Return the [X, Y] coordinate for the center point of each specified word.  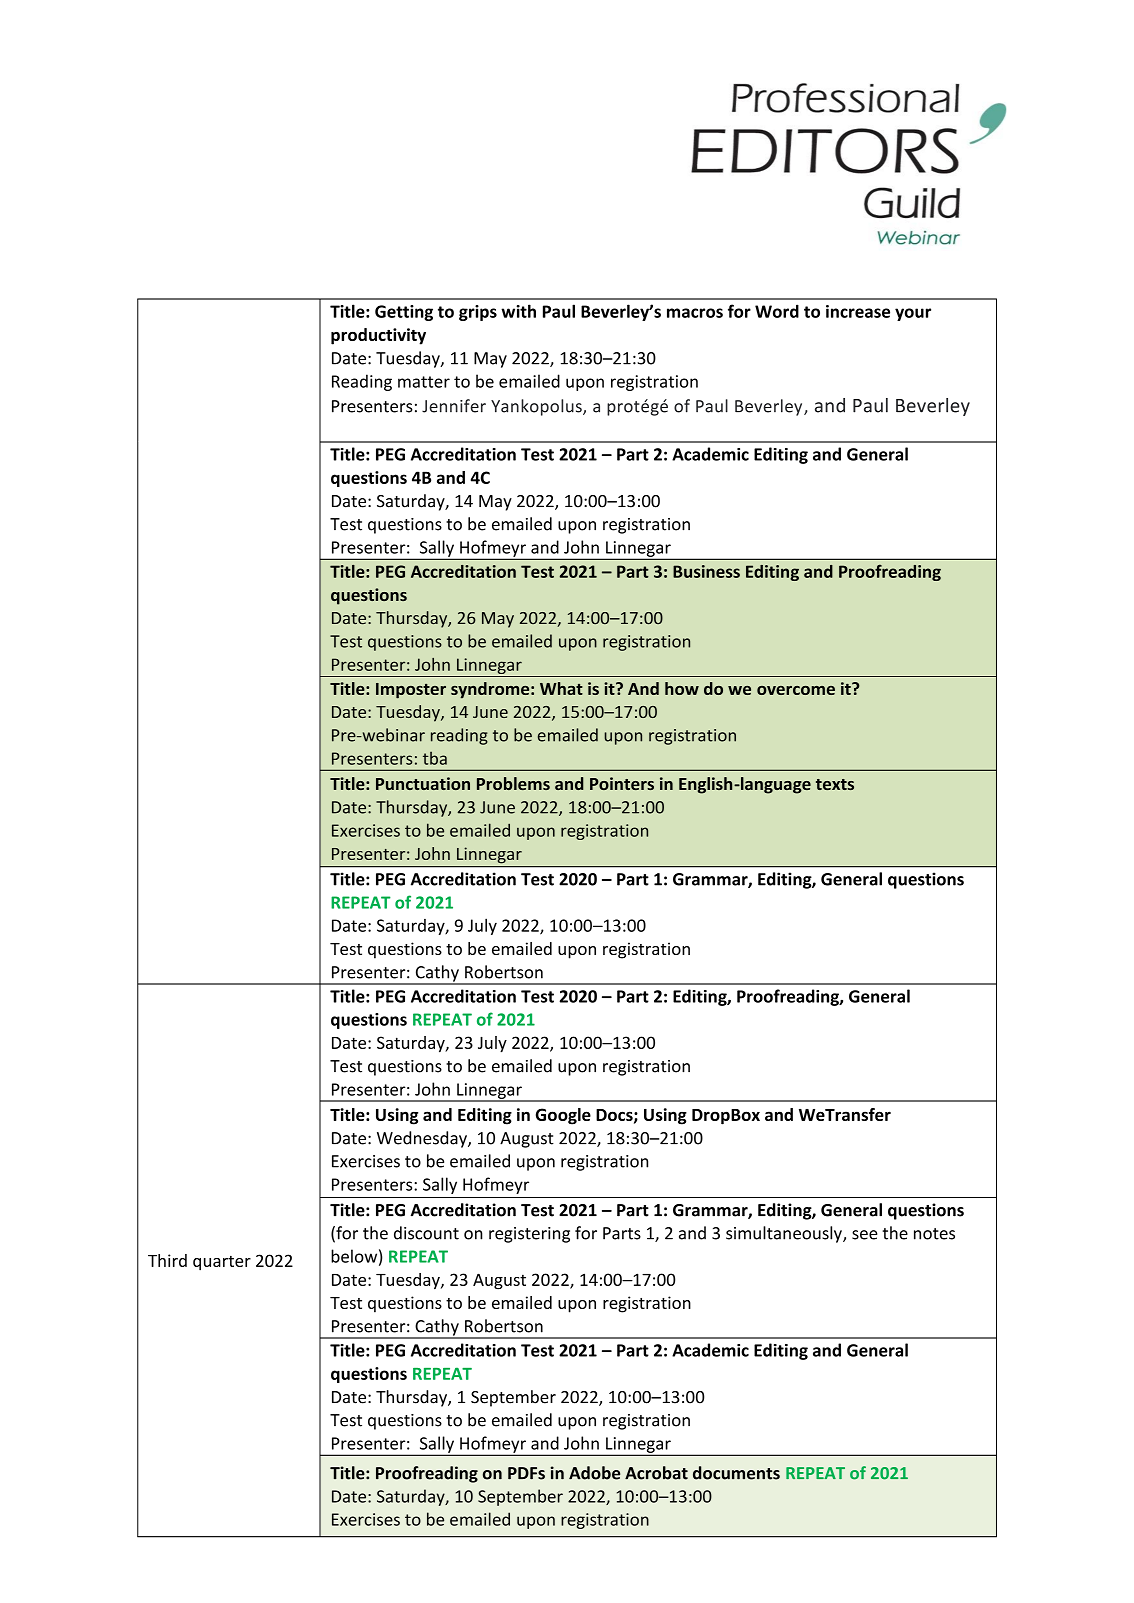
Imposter [411, 691]
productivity [378, 336]
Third [167, 1260]
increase [858, 311]
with [518, 311]
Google [563, 1116]
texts [835, 784]
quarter [222, 1263]
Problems [513, 783]
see [865, 1235]
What [561, 688]
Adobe [594, 1473]
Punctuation [423, 783]
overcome [796, 690]
